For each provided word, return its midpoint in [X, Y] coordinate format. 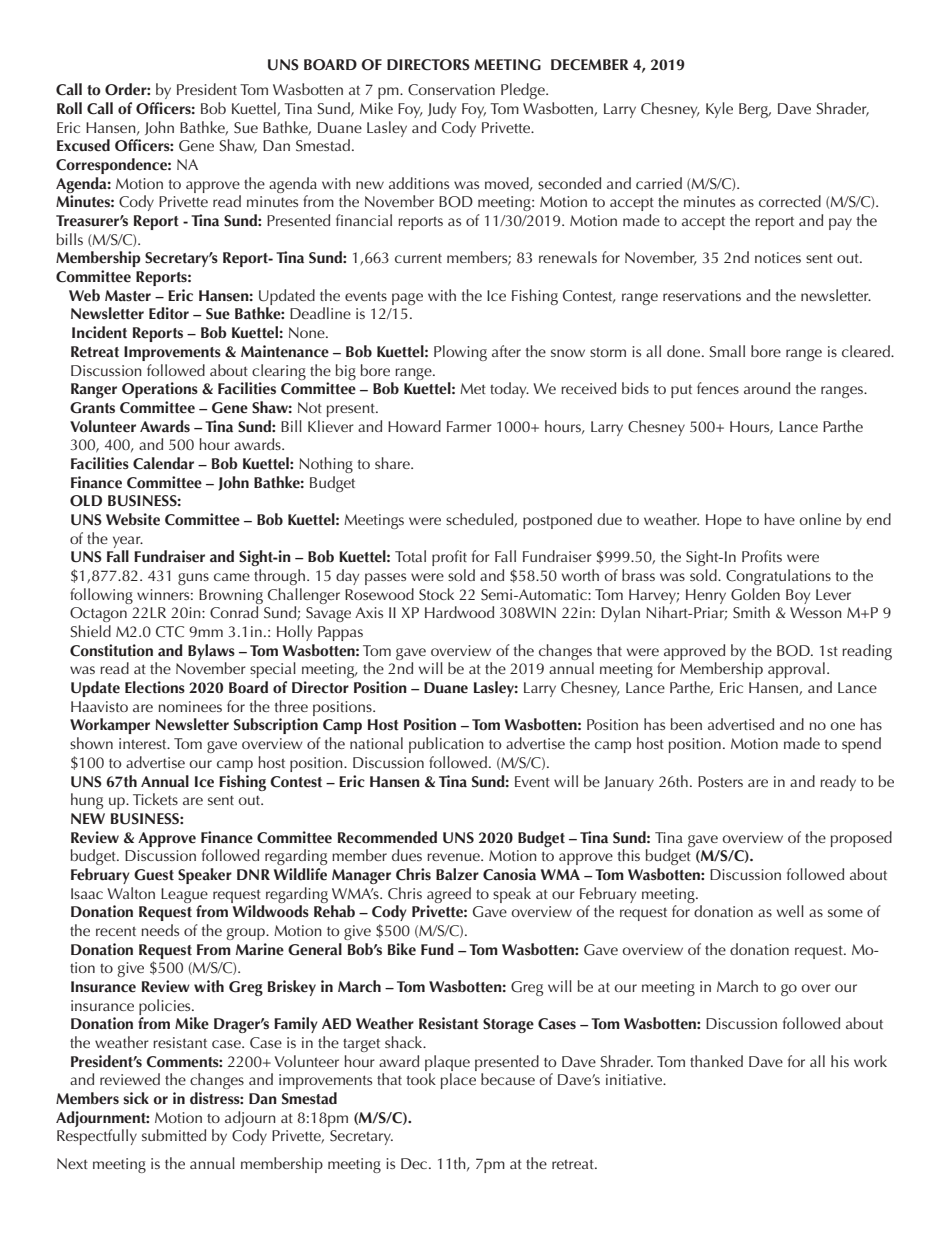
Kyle [719, 110]
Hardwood [459, 612]
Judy [442, 110]
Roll [69, 108]
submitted [174, 1135]
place [458, 1081]
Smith [751, 612]
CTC [170, 632]
